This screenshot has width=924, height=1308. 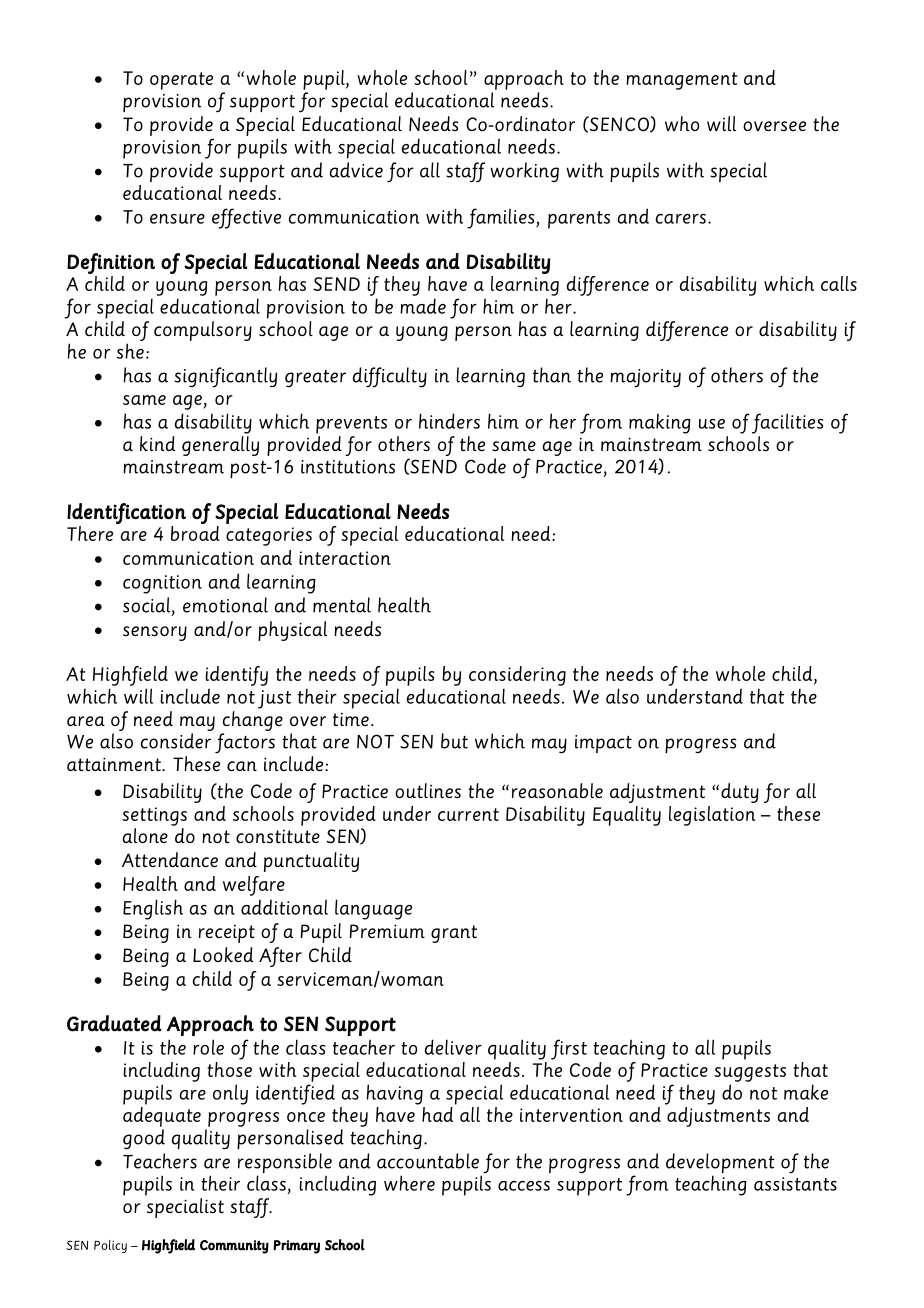 I want to click on current, so click(x=468, y=814).
